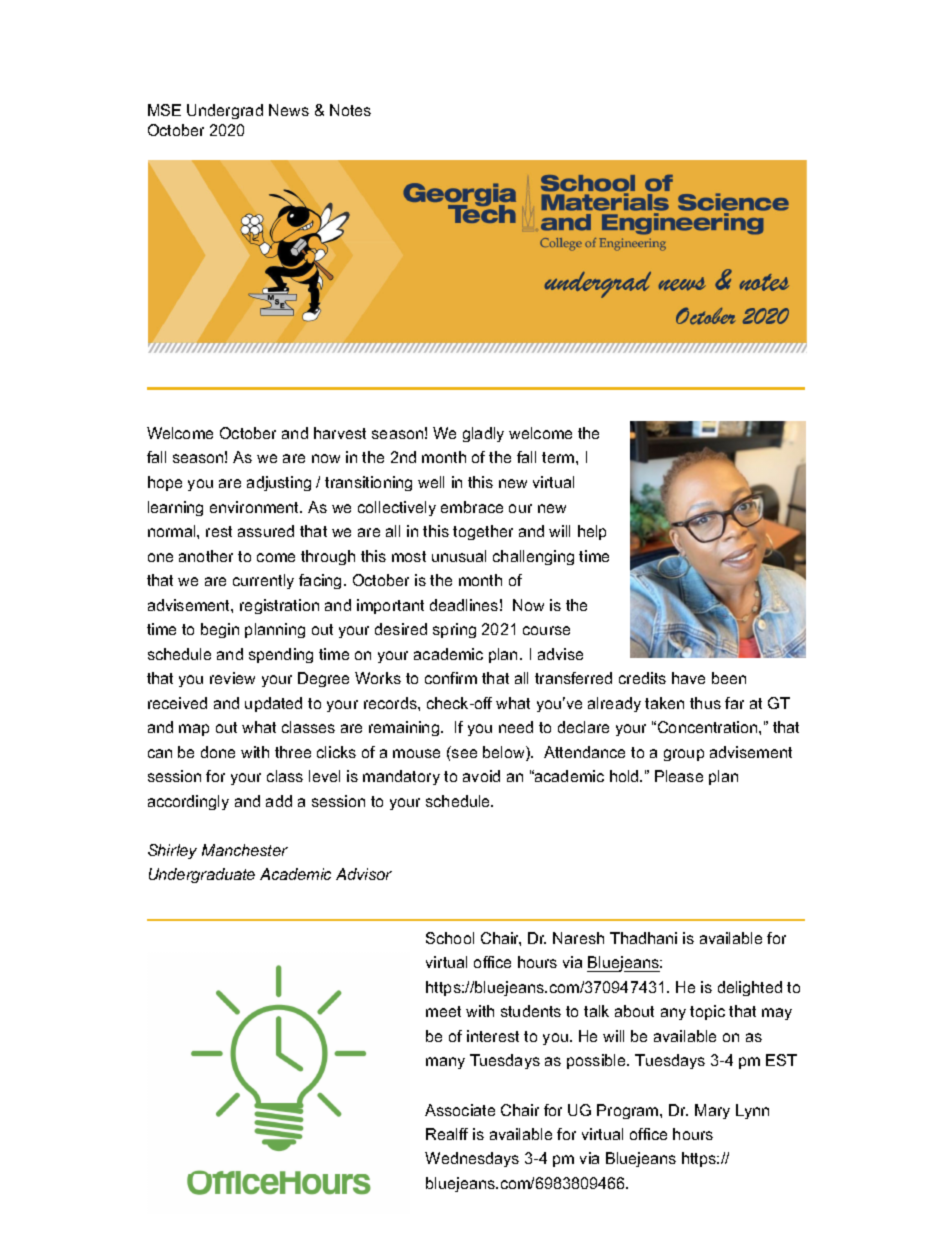 This screenshot has height=1233, width=952. I want to click on begin, so click(220, 630).
